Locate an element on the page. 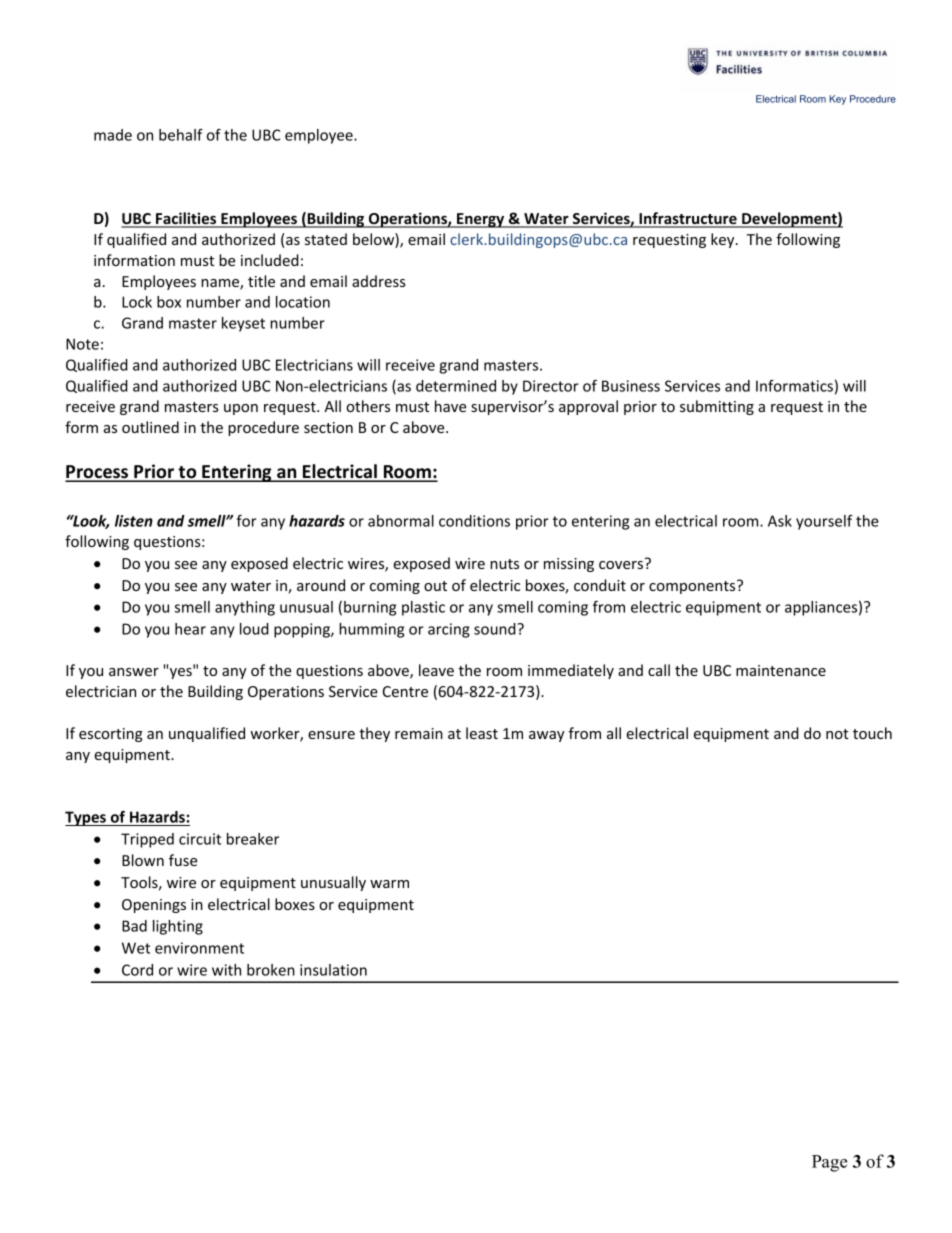 The width and height of the page is (952, 1233). Energy is located at coordinates (481, 220).
